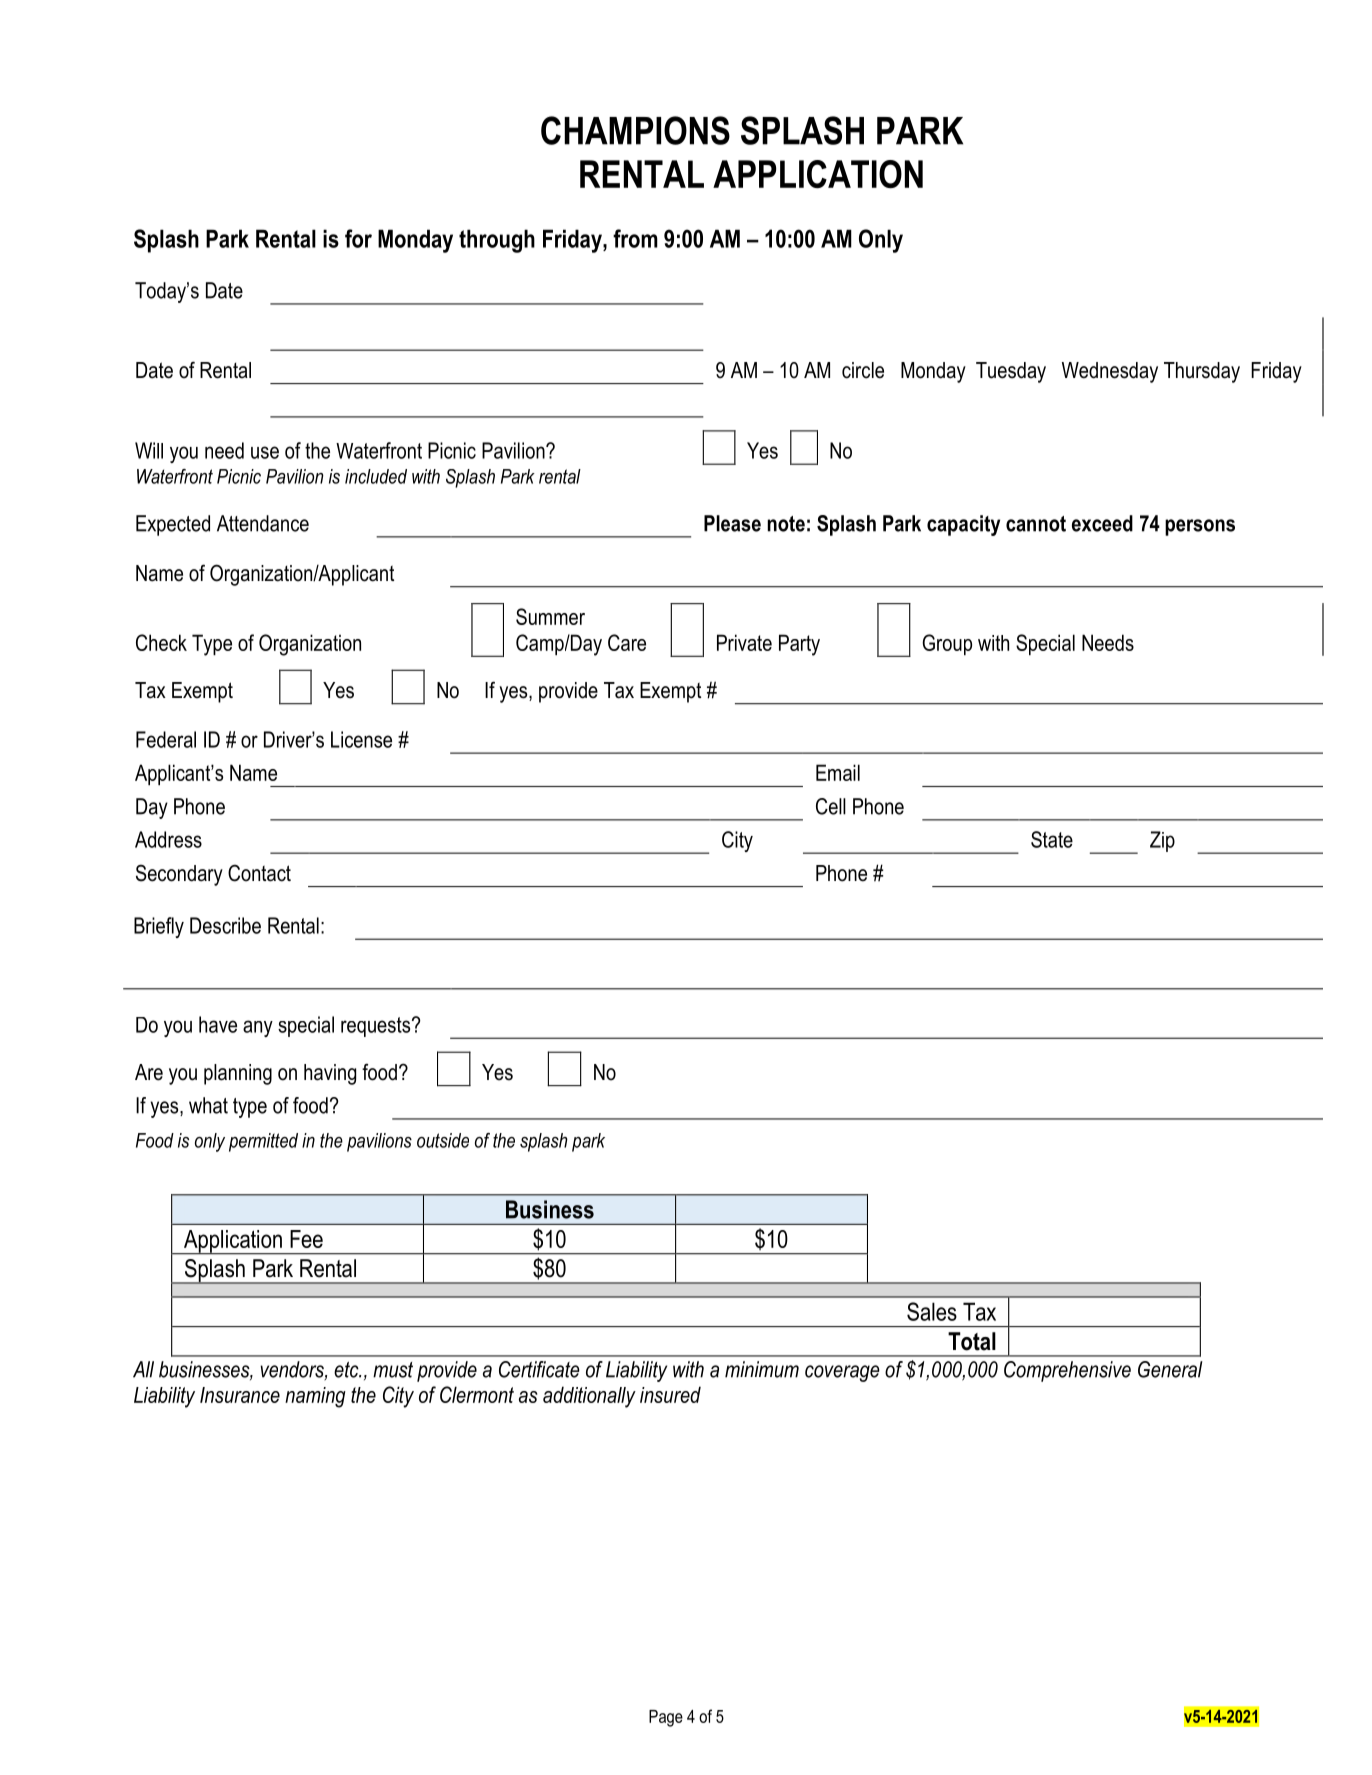  What do you see at coordinates (1102, 523) in the page?
I see `exceed` at bounding box center [1102, 523].
